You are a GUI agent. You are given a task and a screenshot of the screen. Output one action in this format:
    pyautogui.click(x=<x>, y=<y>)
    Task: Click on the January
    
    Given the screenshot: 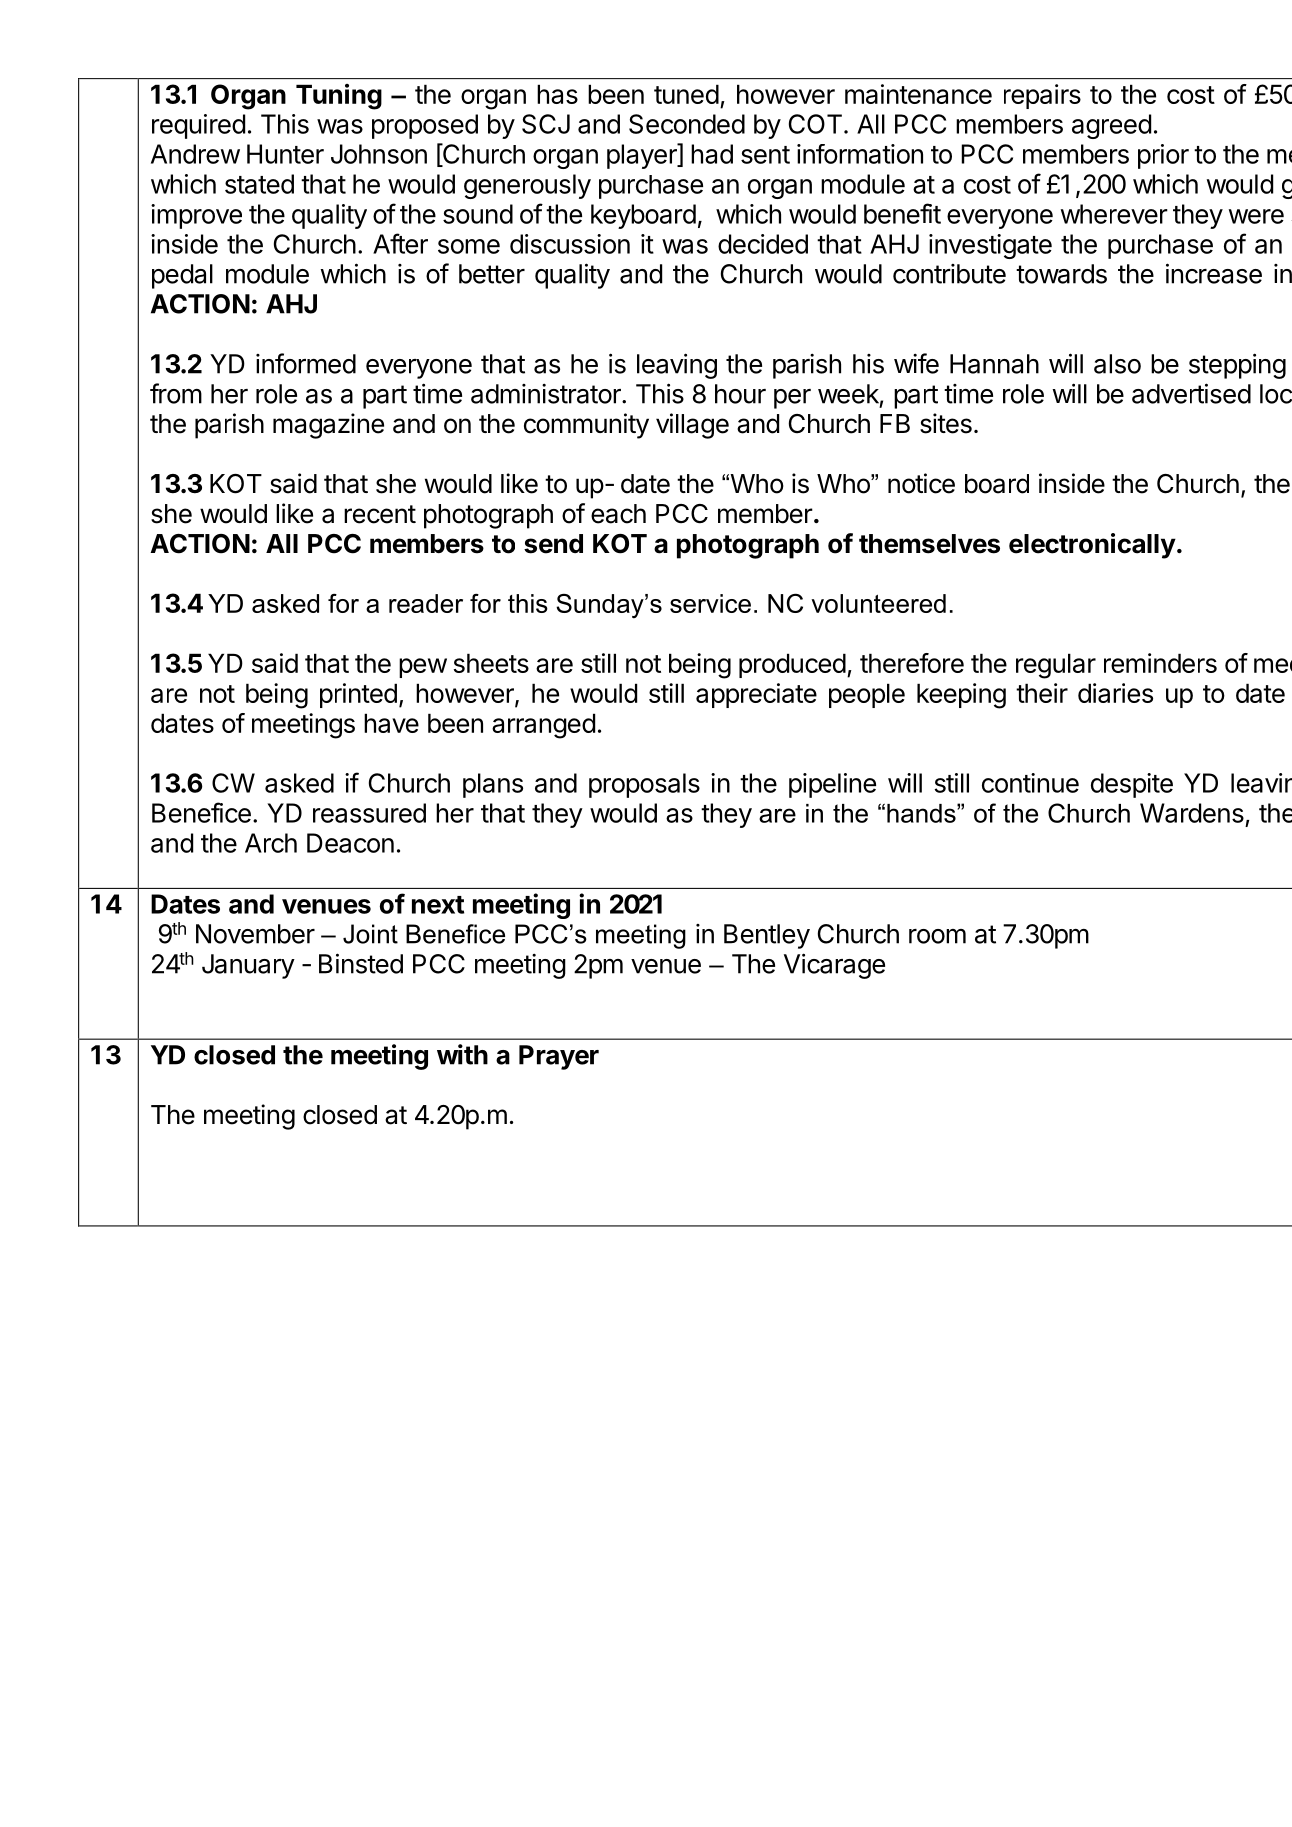 What is the action you would take?
    pyautogui.click(x=248, y=966)
